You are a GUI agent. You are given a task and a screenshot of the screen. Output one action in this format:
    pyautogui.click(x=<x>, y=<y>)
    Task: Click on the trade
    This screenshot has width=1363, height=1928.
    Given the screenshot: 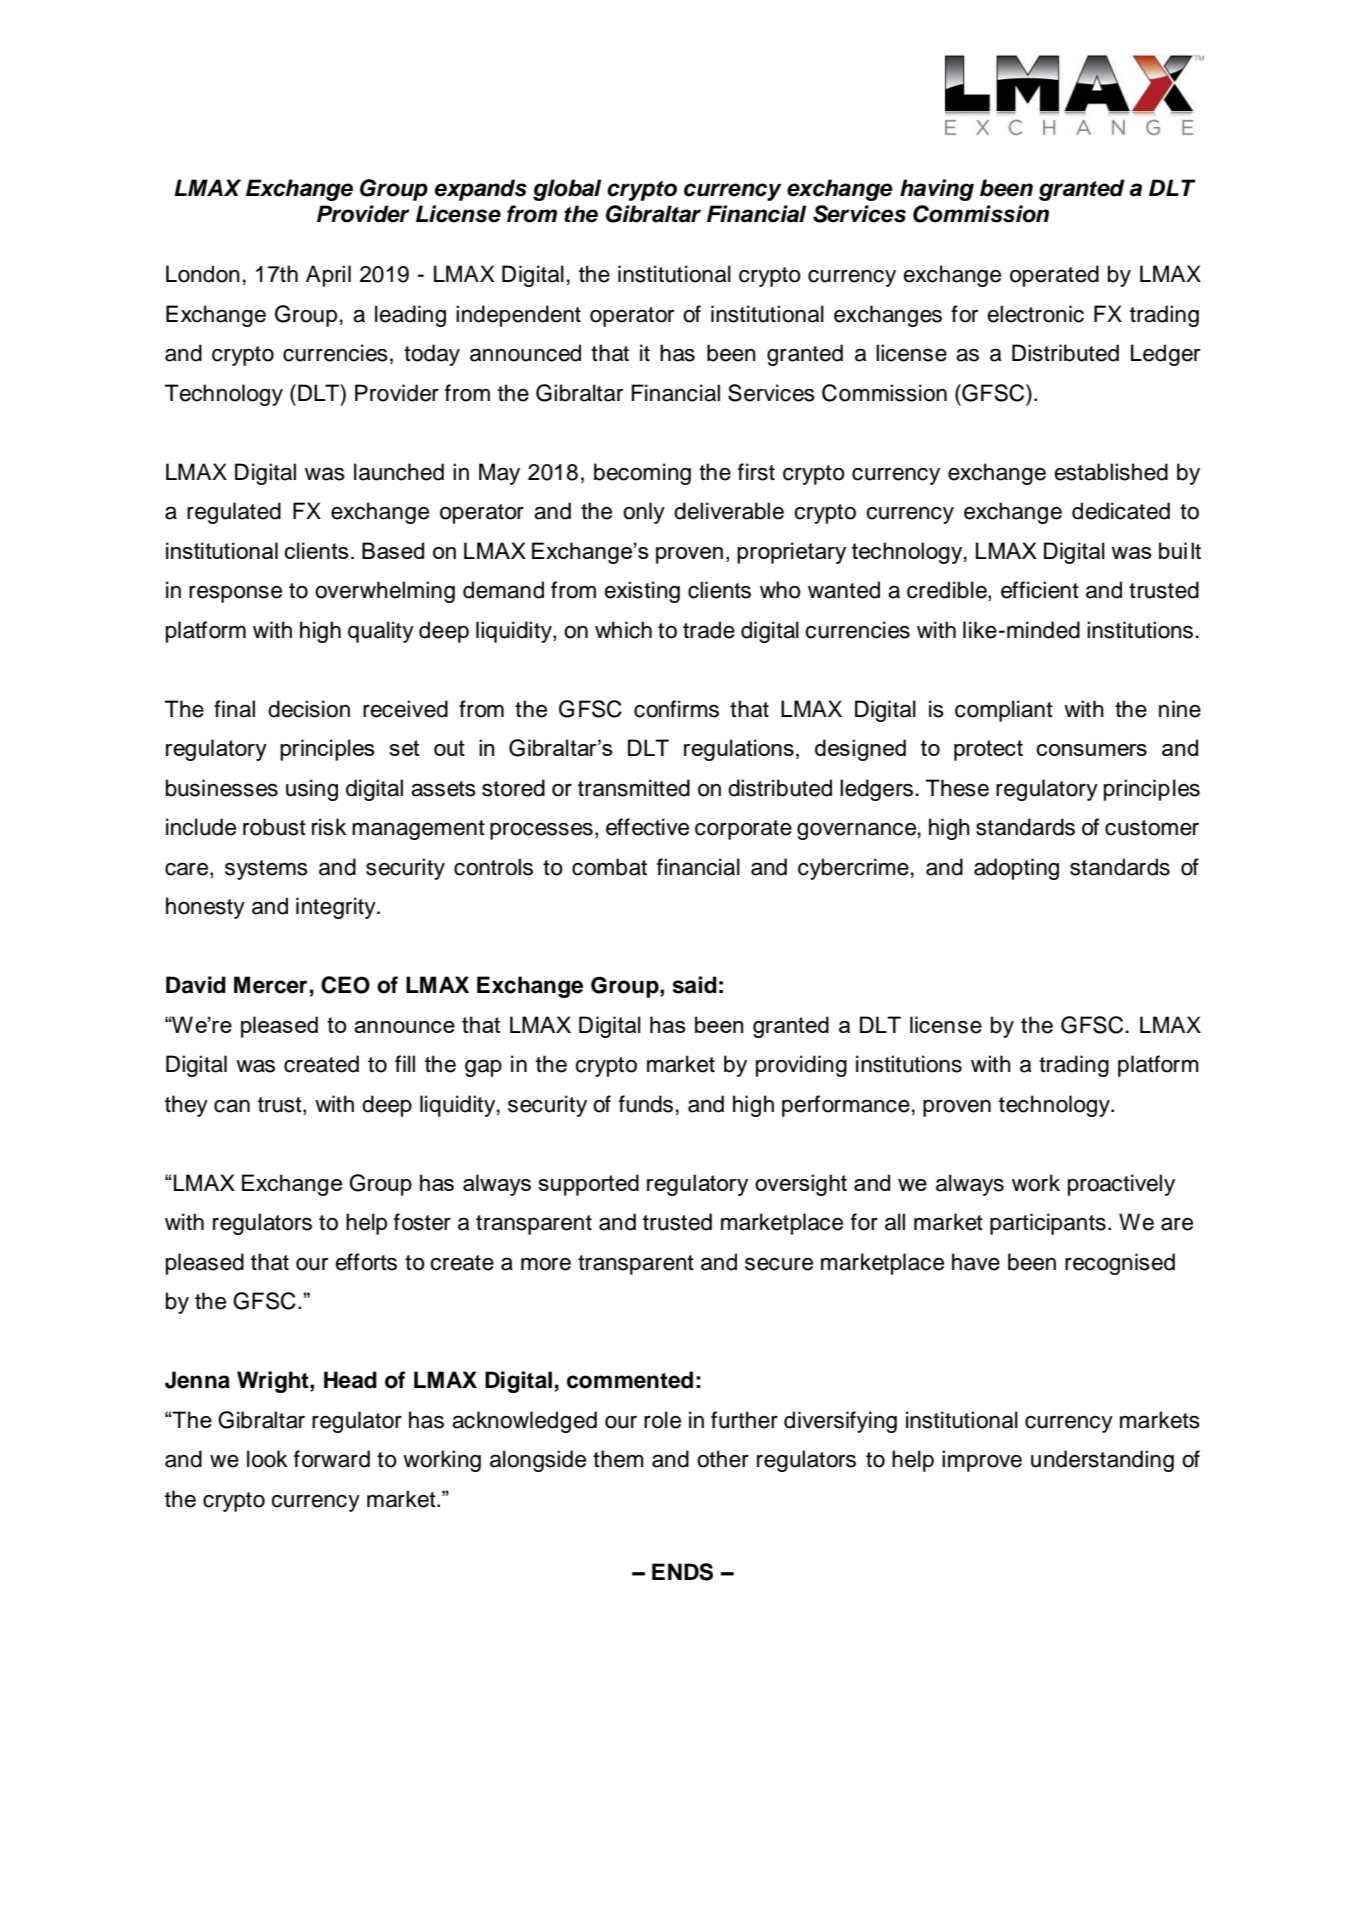 What is the action you would take?
    pyautogui.click(x=709, y=630)
